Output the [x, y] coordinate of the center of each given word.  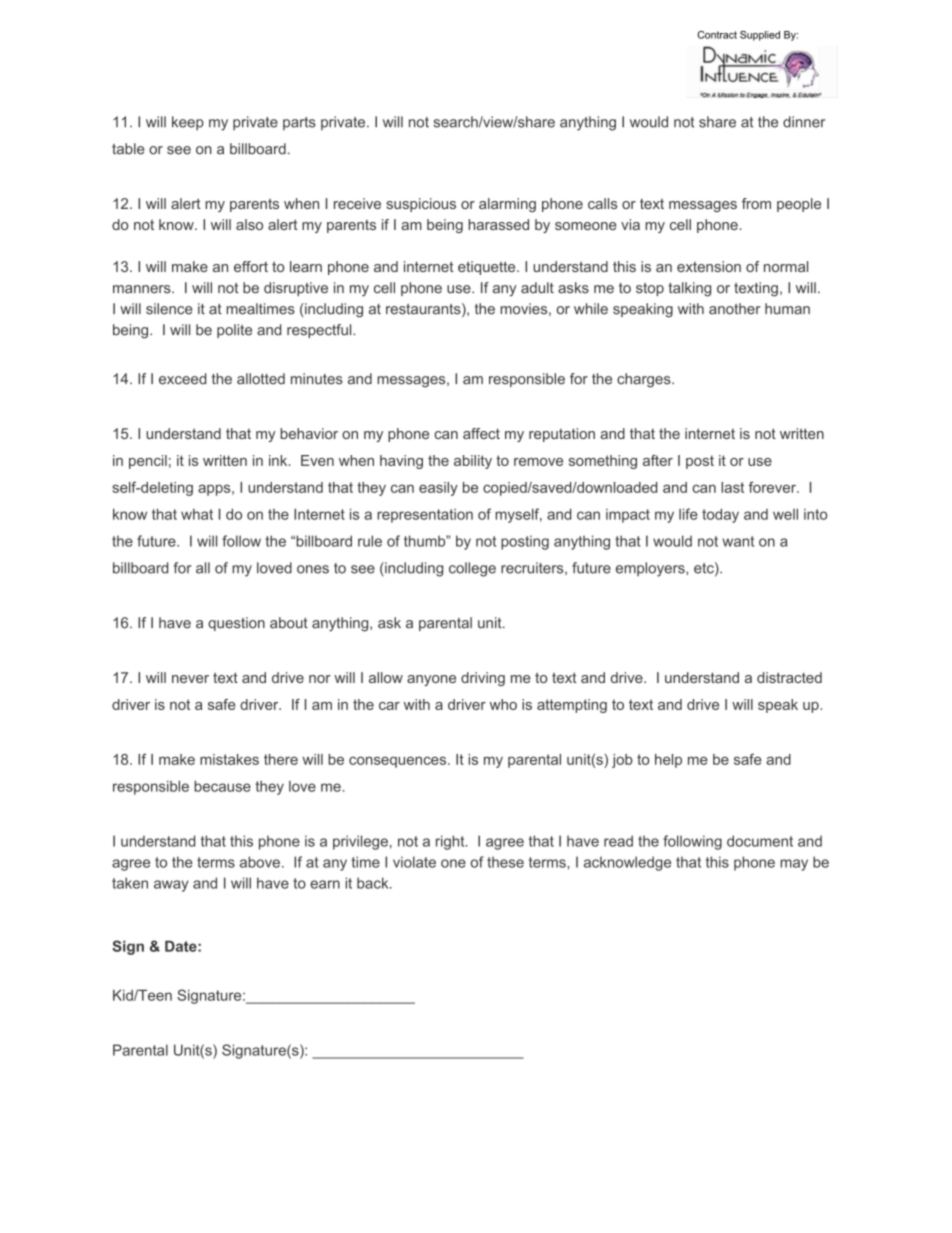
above [260, 862]
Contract [717, 35]
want [738, 541]
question [236, 624]
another [735, 309]
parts [299, 123]
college [472, 569]
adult [537, 288]
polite [234, 331]
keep [188, 123]
